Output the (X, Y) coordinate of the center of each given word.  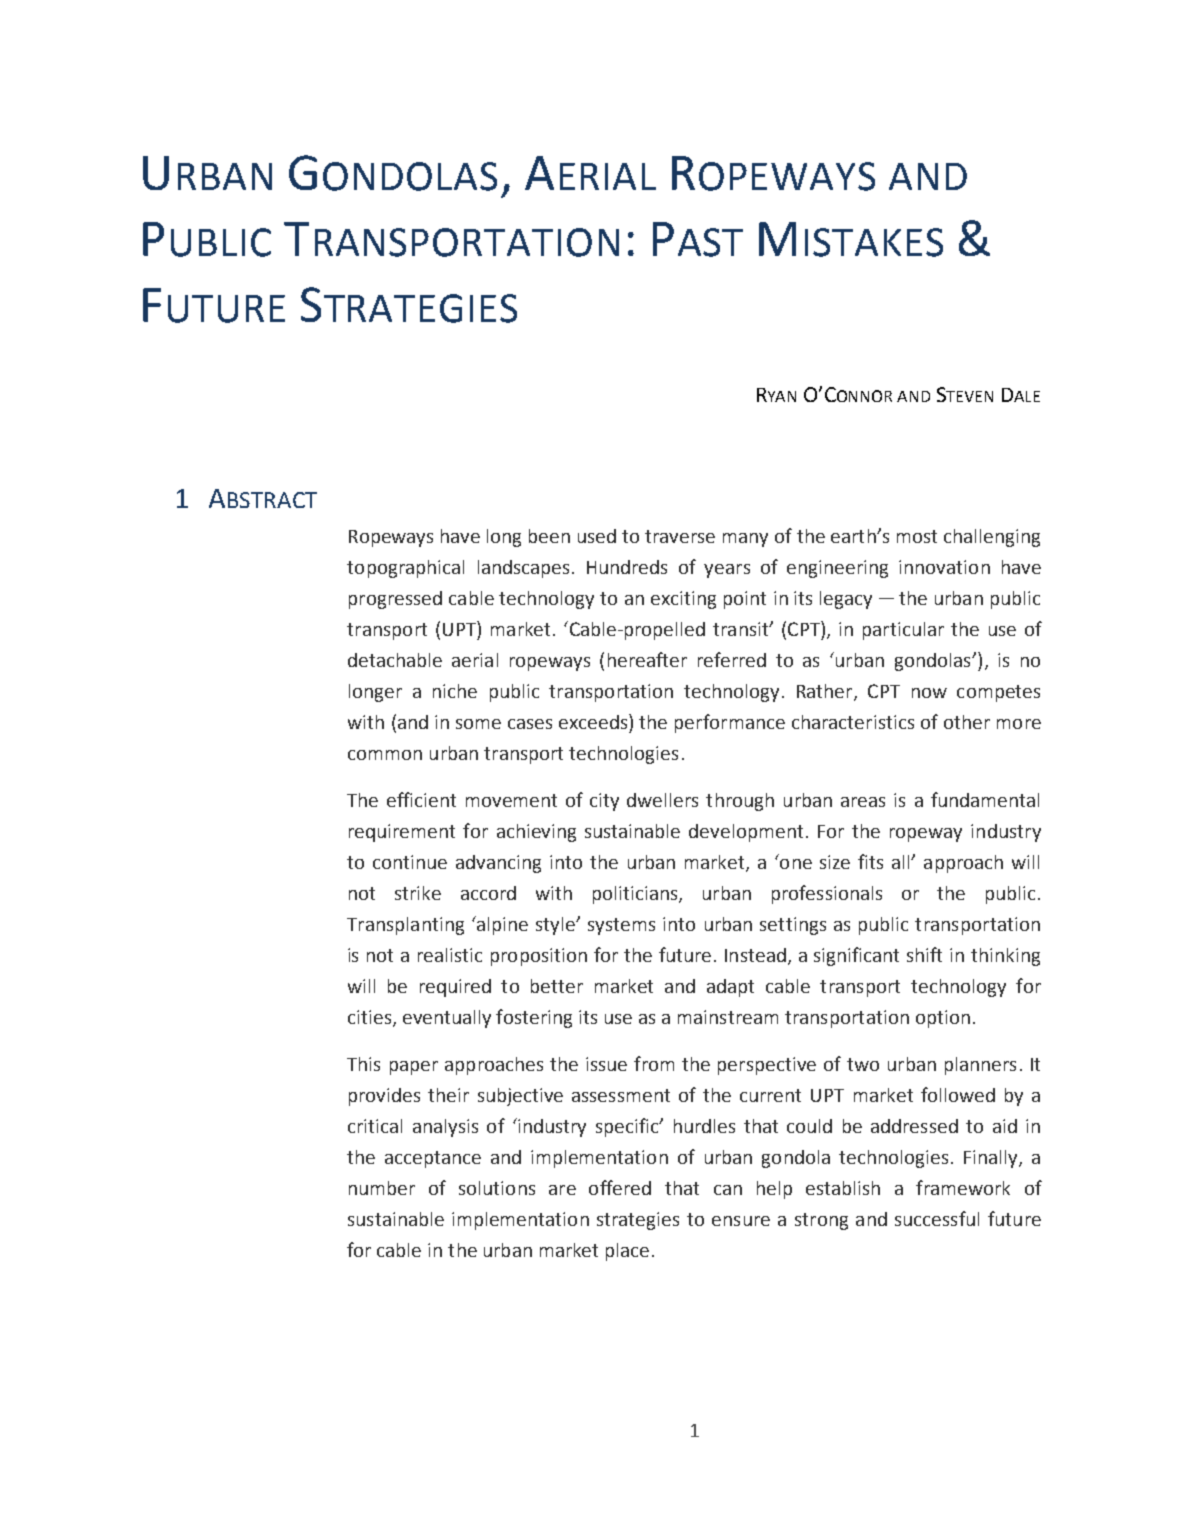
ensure (741, 1221)
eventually (447, 1019)
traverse (680, 536)
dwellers (662, 800)
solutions (497, 1188)
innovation (944, 567)
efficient (421, 799)
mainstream (728, 1017)
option (943, 1019)
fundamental (985, 799)
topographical (405, 569)
